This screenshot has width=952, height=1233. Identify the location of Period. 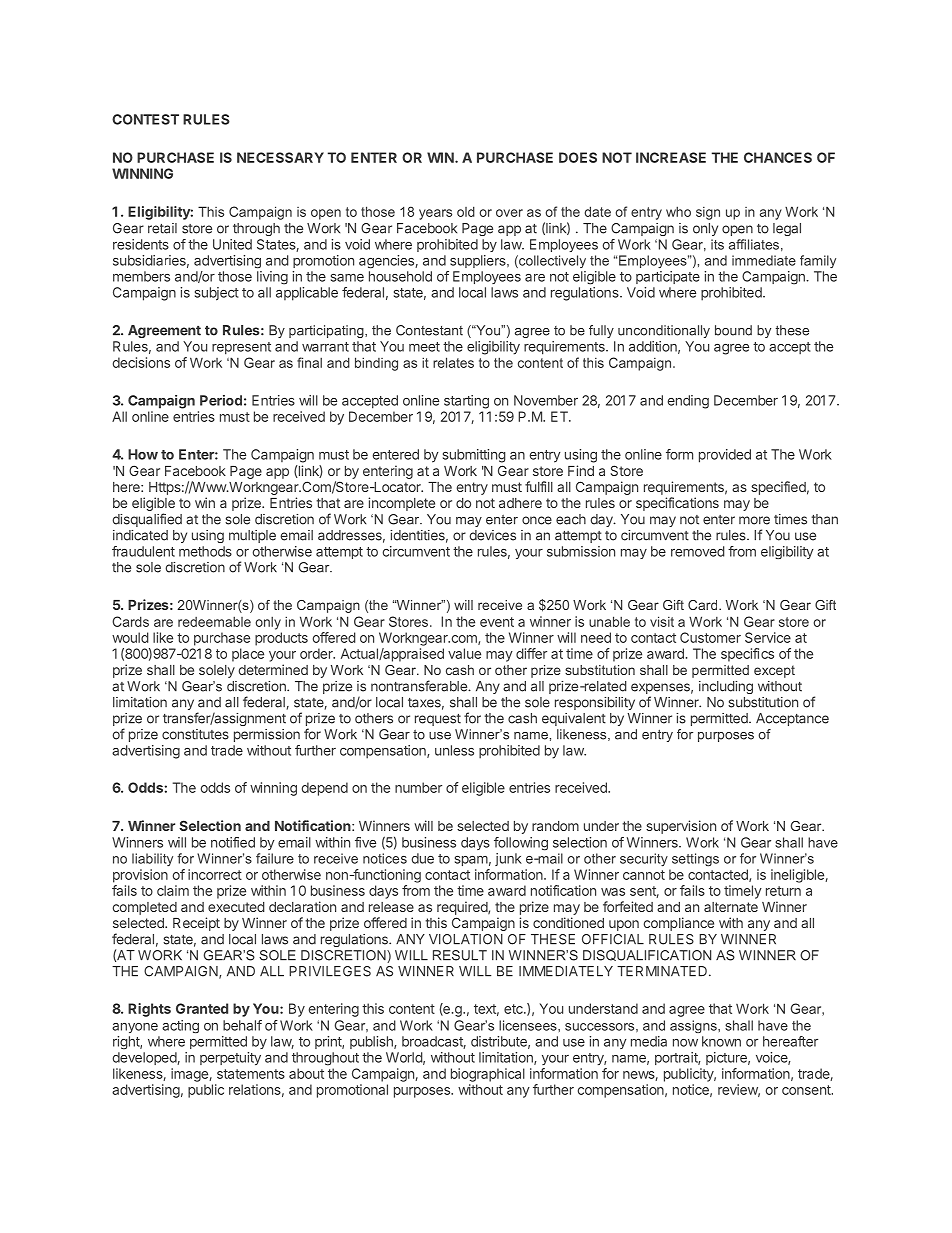
(221, 400).
